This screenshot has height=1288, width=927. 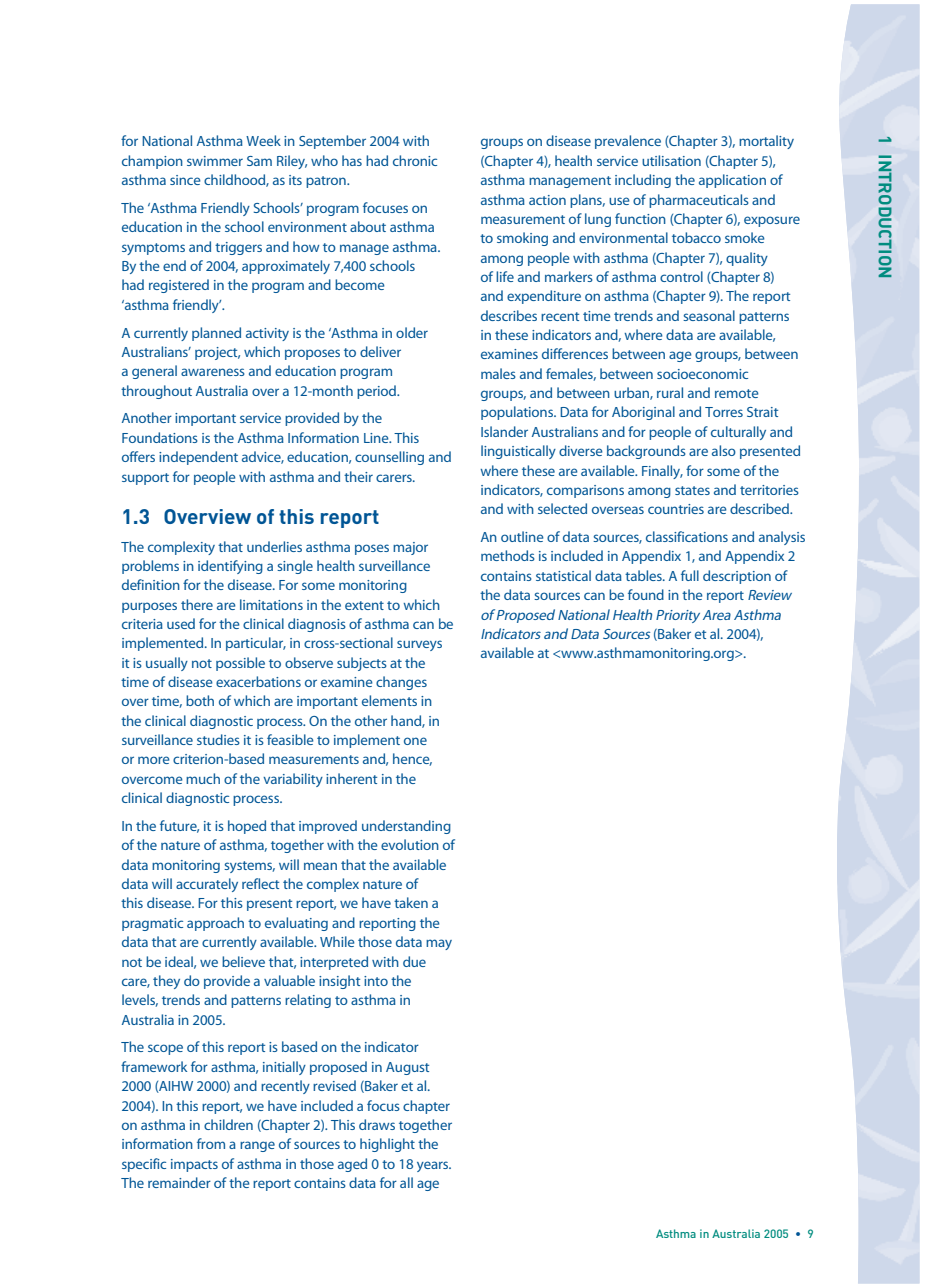 What do you see at coordinates (415, 160) in the screenshot?
I see `chronic` at bounding box center [415, 160].
